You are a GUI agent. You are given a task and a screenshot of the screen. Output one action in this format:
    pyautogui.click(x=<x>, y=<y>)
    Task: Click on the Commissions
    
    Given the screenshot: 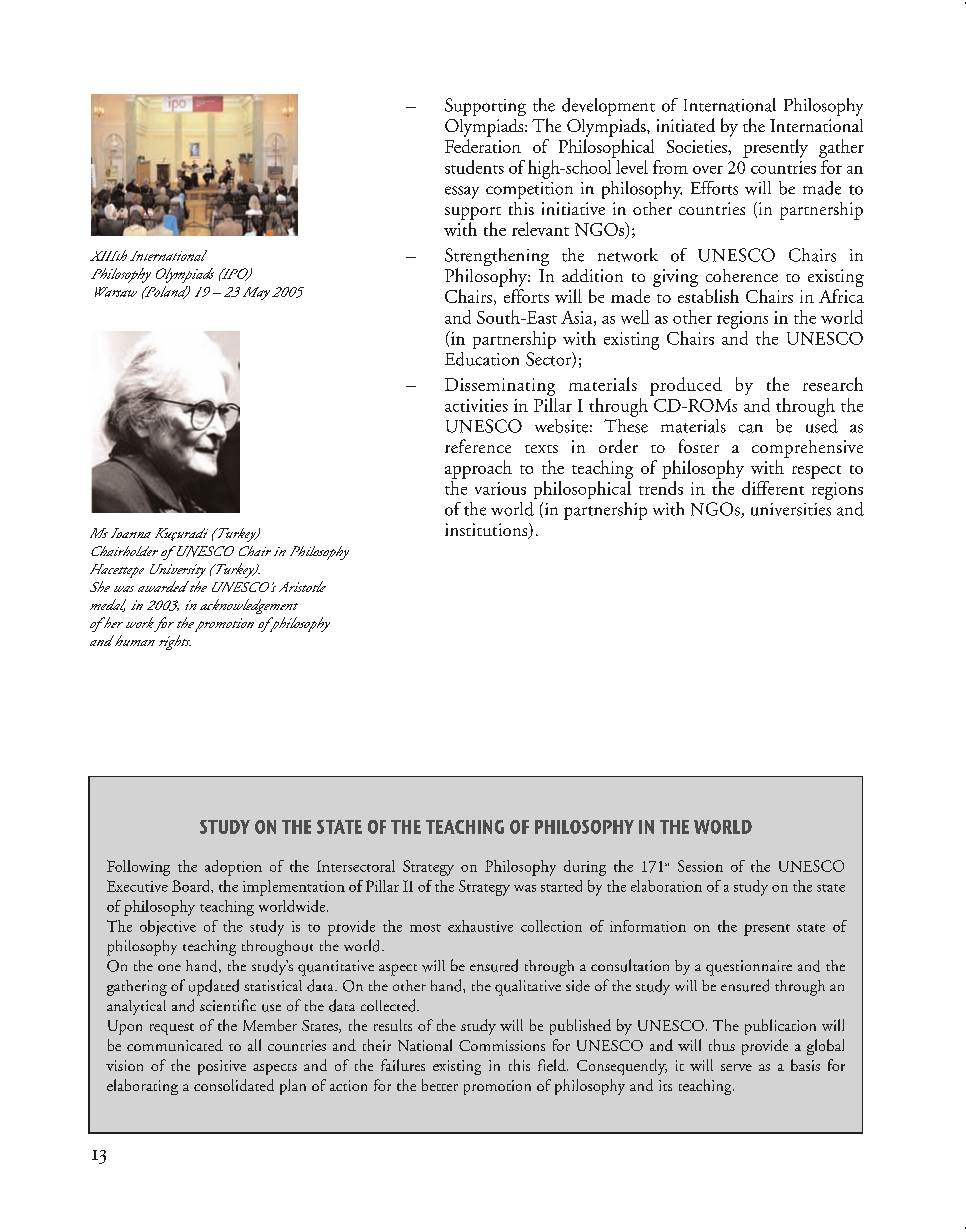 What is the action you would take?
    pyautogui.click(x=502, y=1045)
